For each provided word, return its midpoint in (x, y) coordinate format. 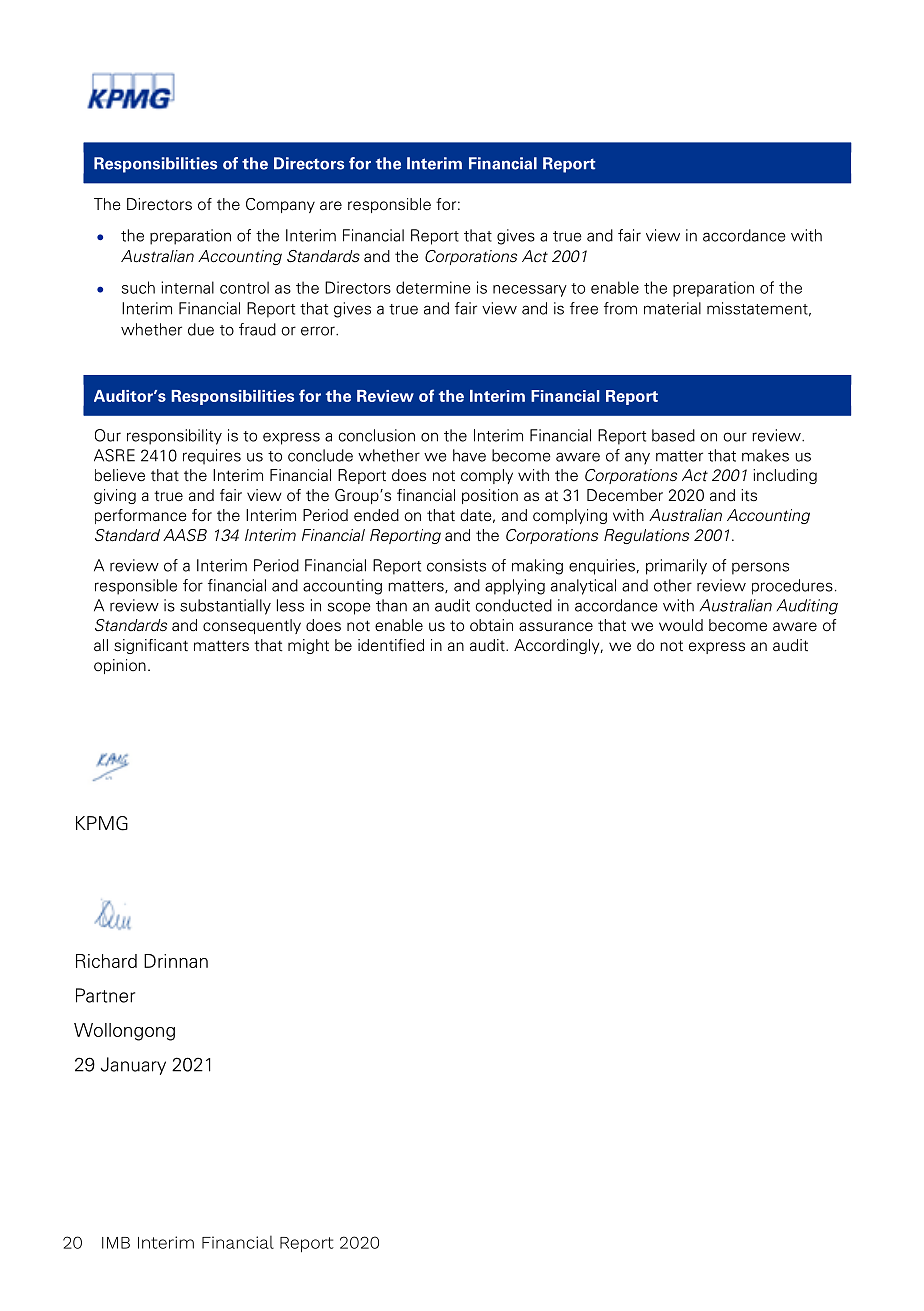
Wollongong (124, 1032)
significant (151, 646)
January (133, 1066)
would (681, 625)
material (672, 308)
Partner (105, 995)
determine (433, 287)
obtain (491, 625)
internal (187, 287)
